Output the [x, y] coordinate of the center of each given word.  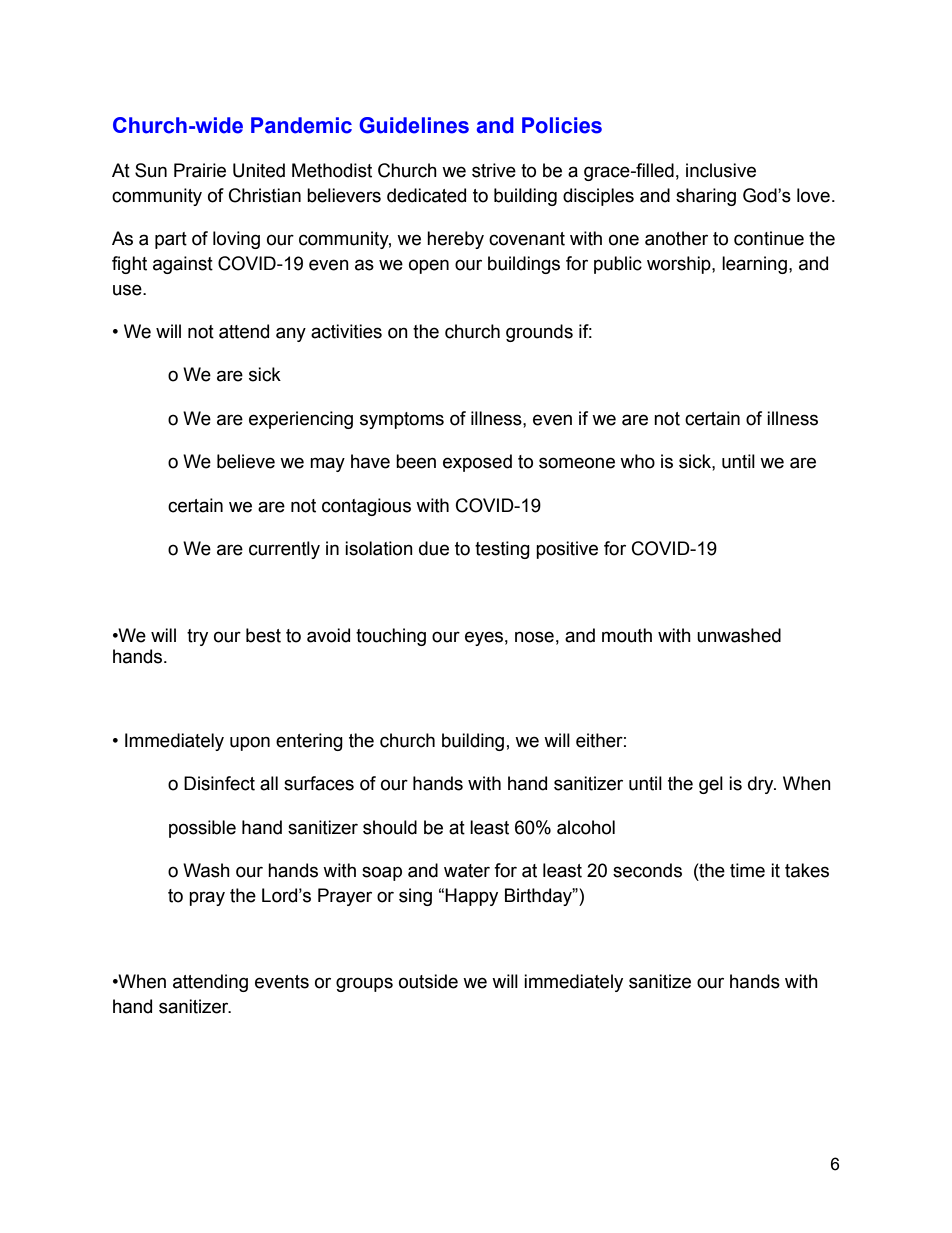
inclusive [721, 170]
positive [567, 550]
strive [494, 170]
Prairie [200, 170]
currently [284, 550]
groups [364, 984]
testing [502, 550]
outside [428, 981]
